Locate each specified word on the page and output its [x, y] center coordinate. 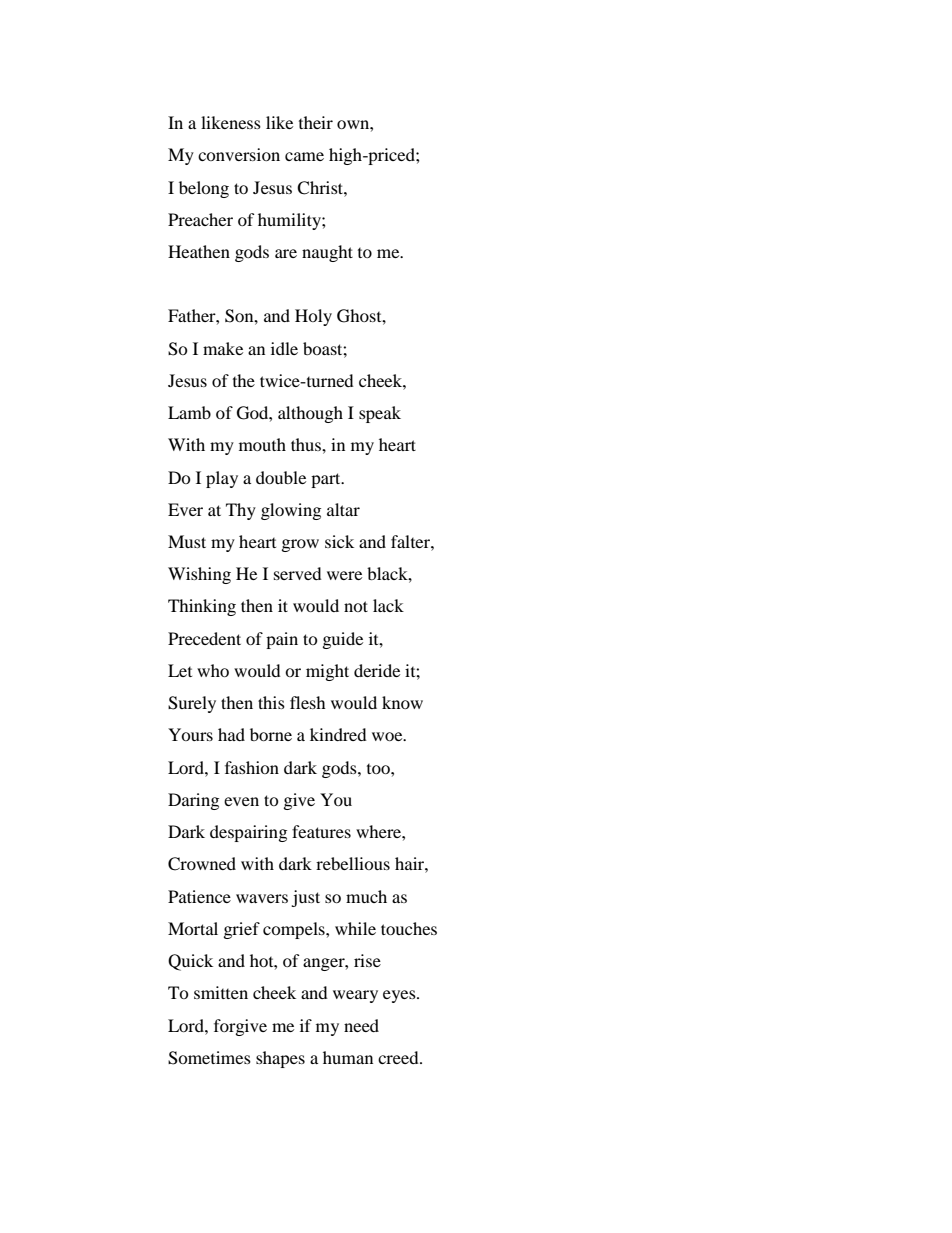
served [298, 573]
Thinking [202, 607]
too [379, 769]
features [321, 831]
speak [380, 414]
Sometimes [209, 1058]
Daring [193, 801]
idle [284, 348]
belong [204, 189]
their [316, 122]
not [356, 606]
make [223, 348]
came [304, 156]
